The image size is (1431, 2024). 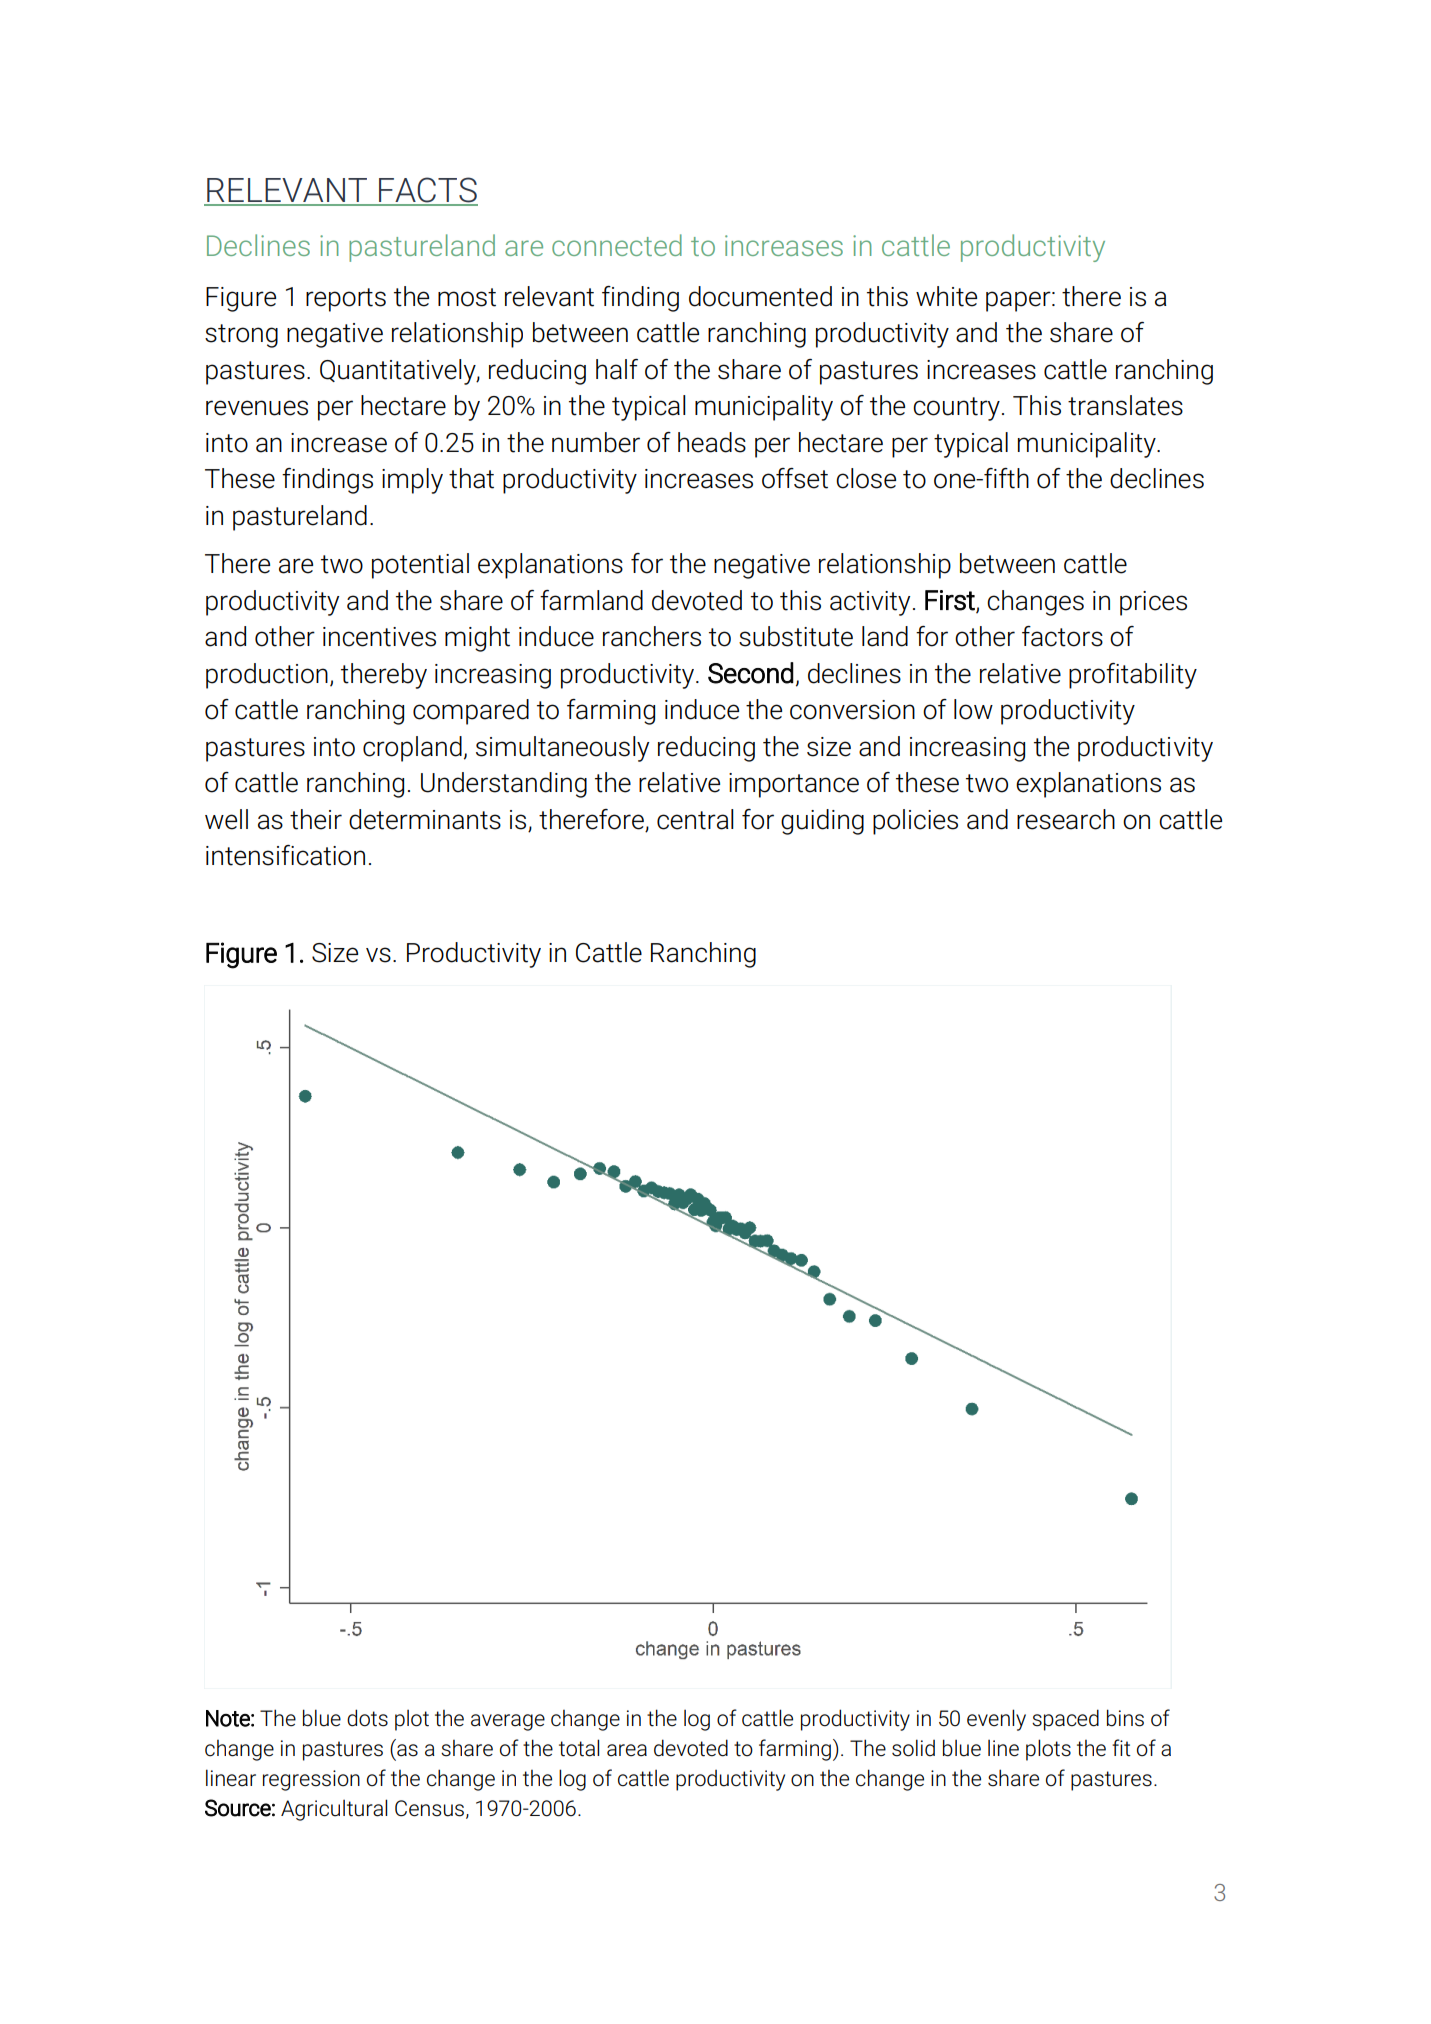 I want to click on central, so click(x=695, y=819).
